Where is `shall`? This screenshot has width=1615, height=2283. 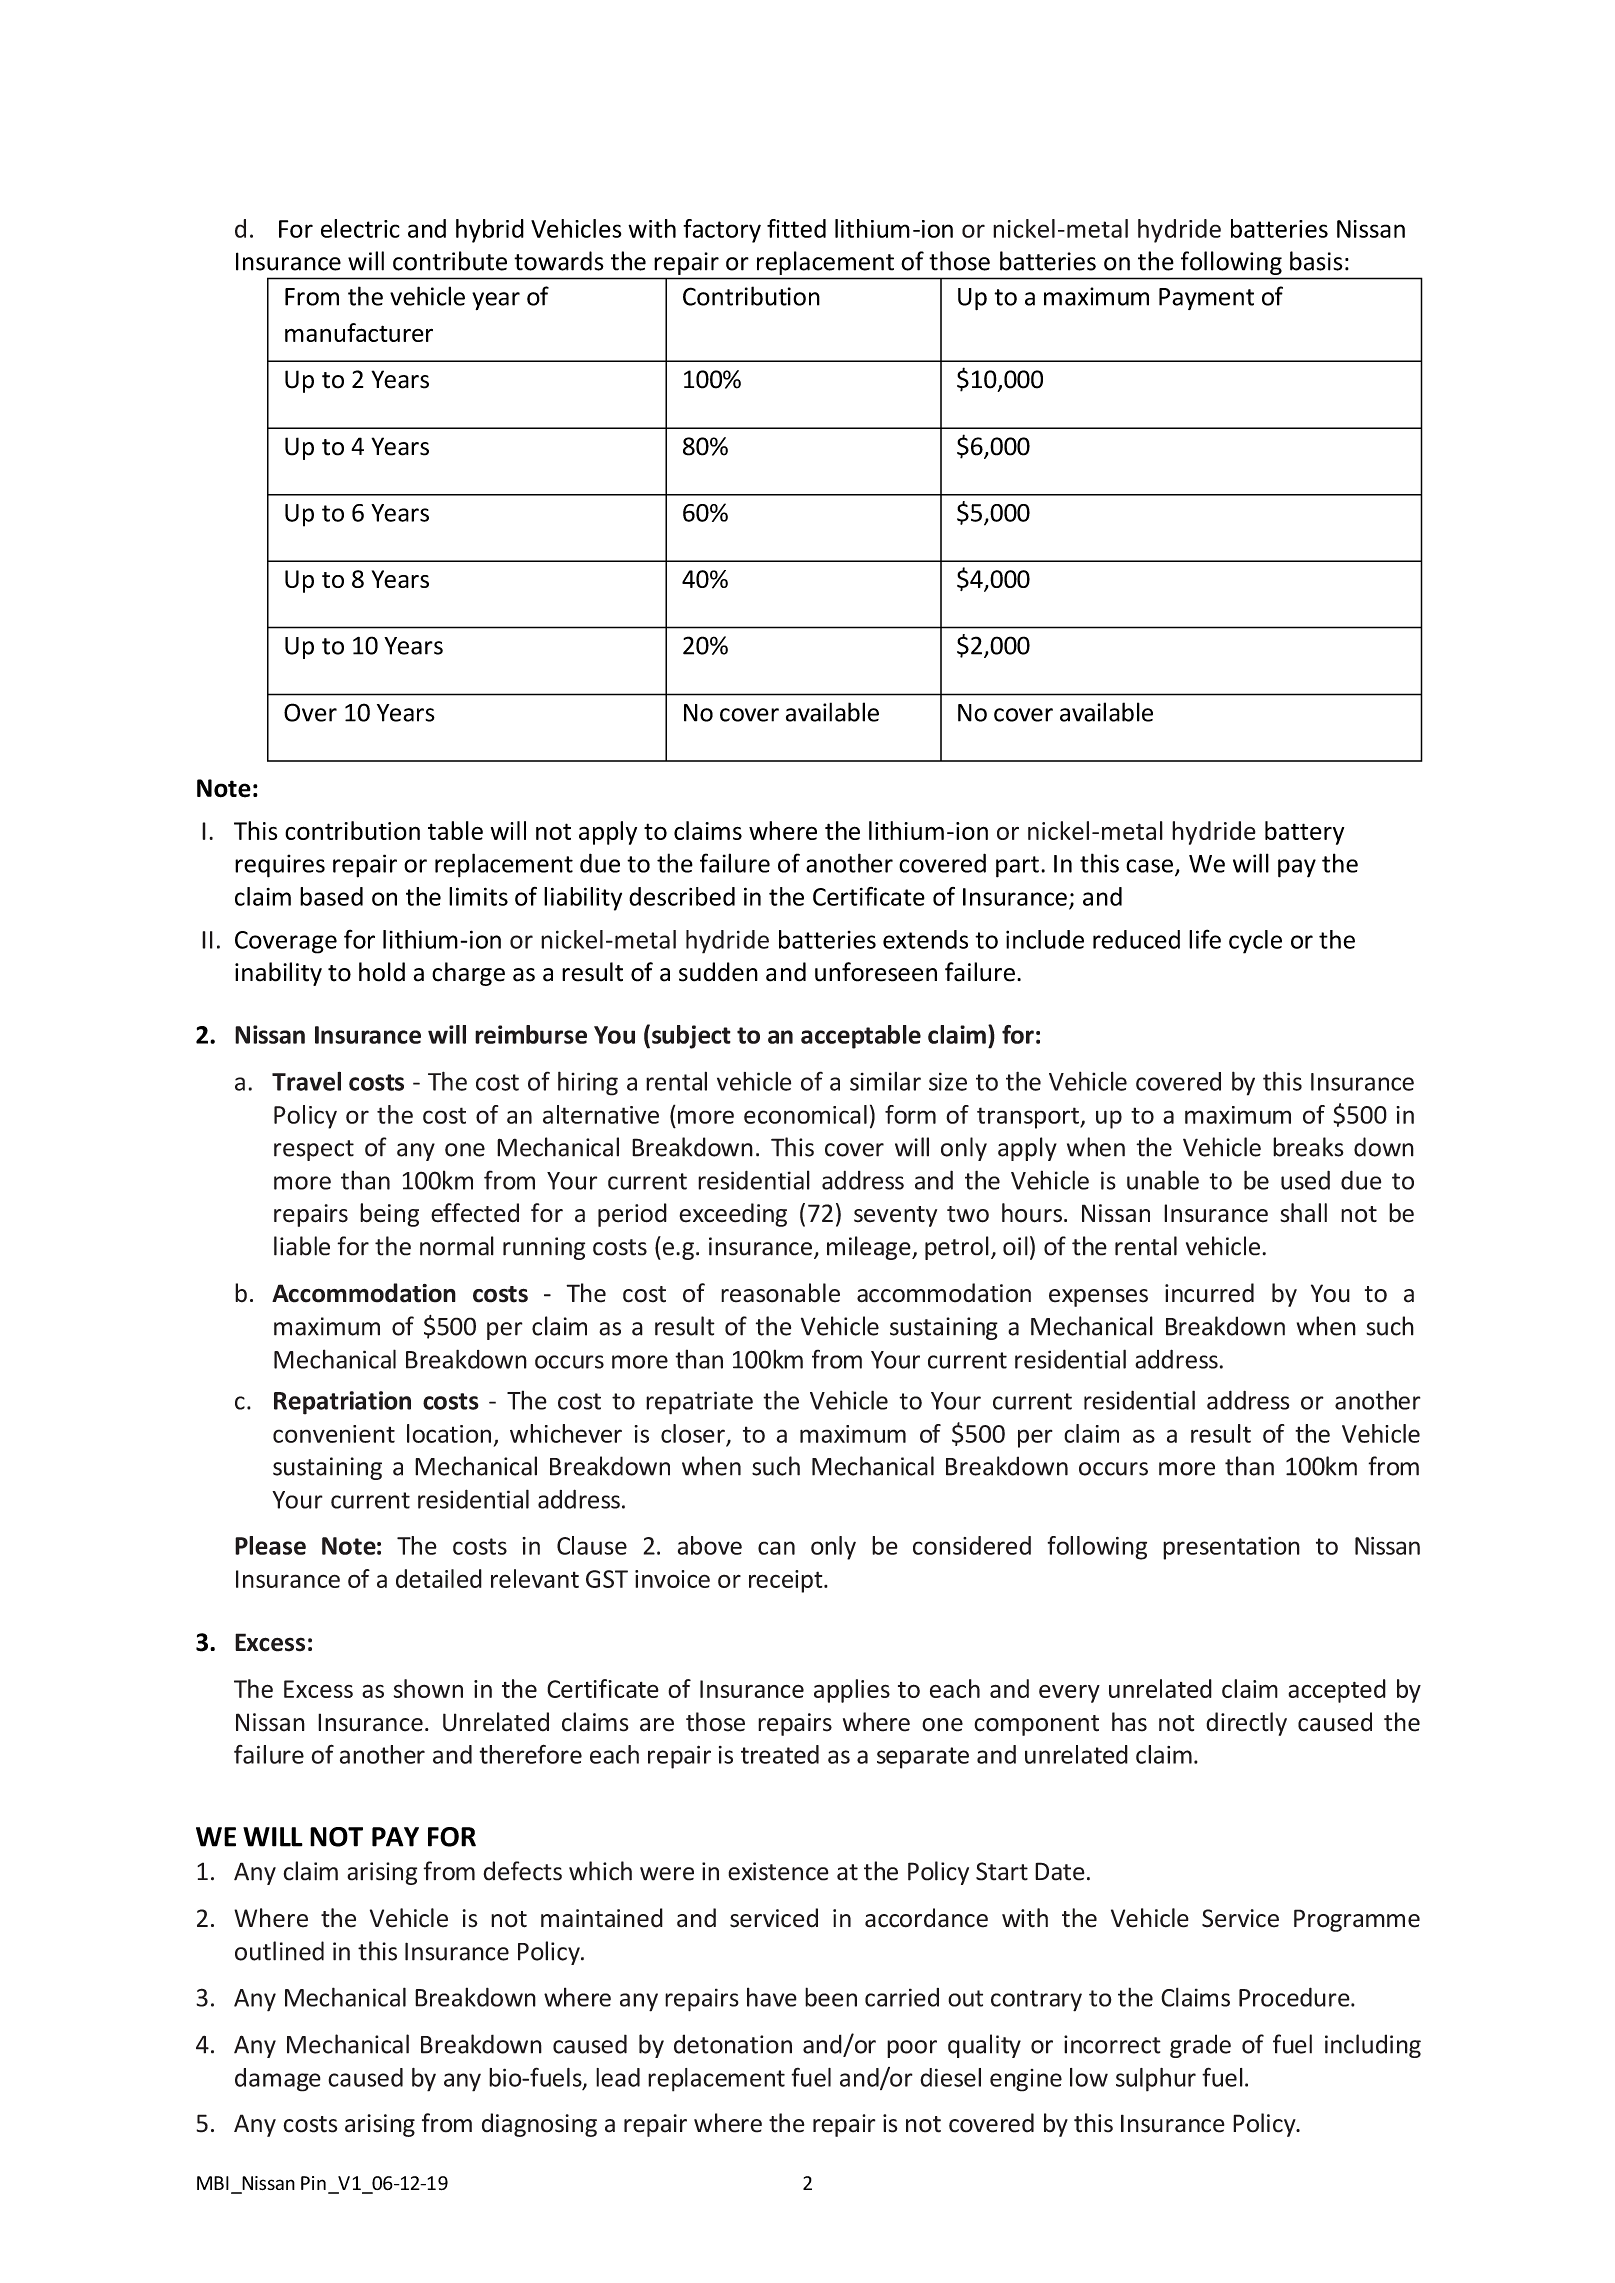
shall is located at coordinates (1303, 1213).
